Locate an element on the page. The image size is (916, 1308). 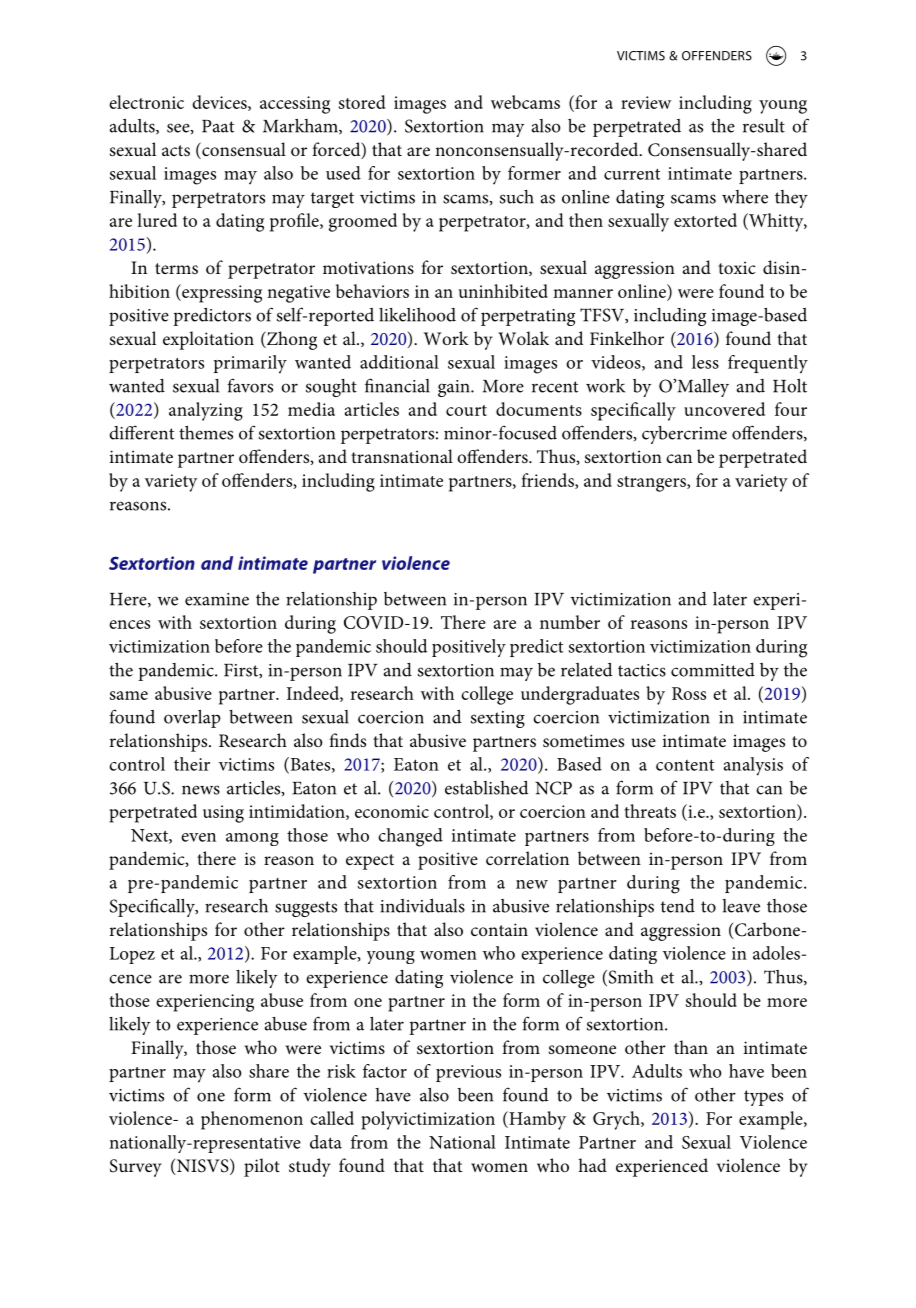
examine is located at coordinates (217, 599).
